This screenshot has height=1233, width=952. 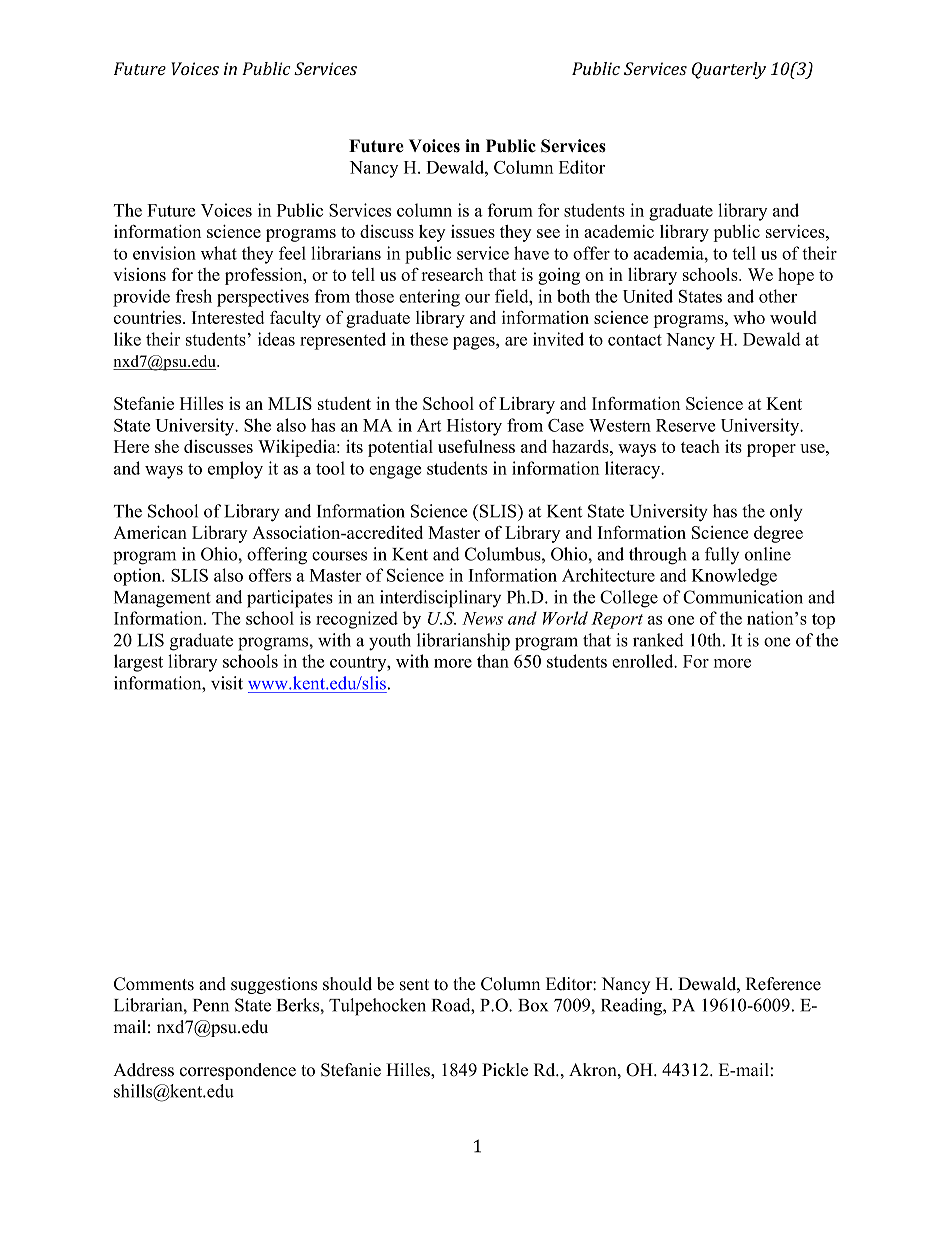 What do you see at coordinates (219, 253) in the screenshot?
I see `what` at bounding box center [219, 253].
